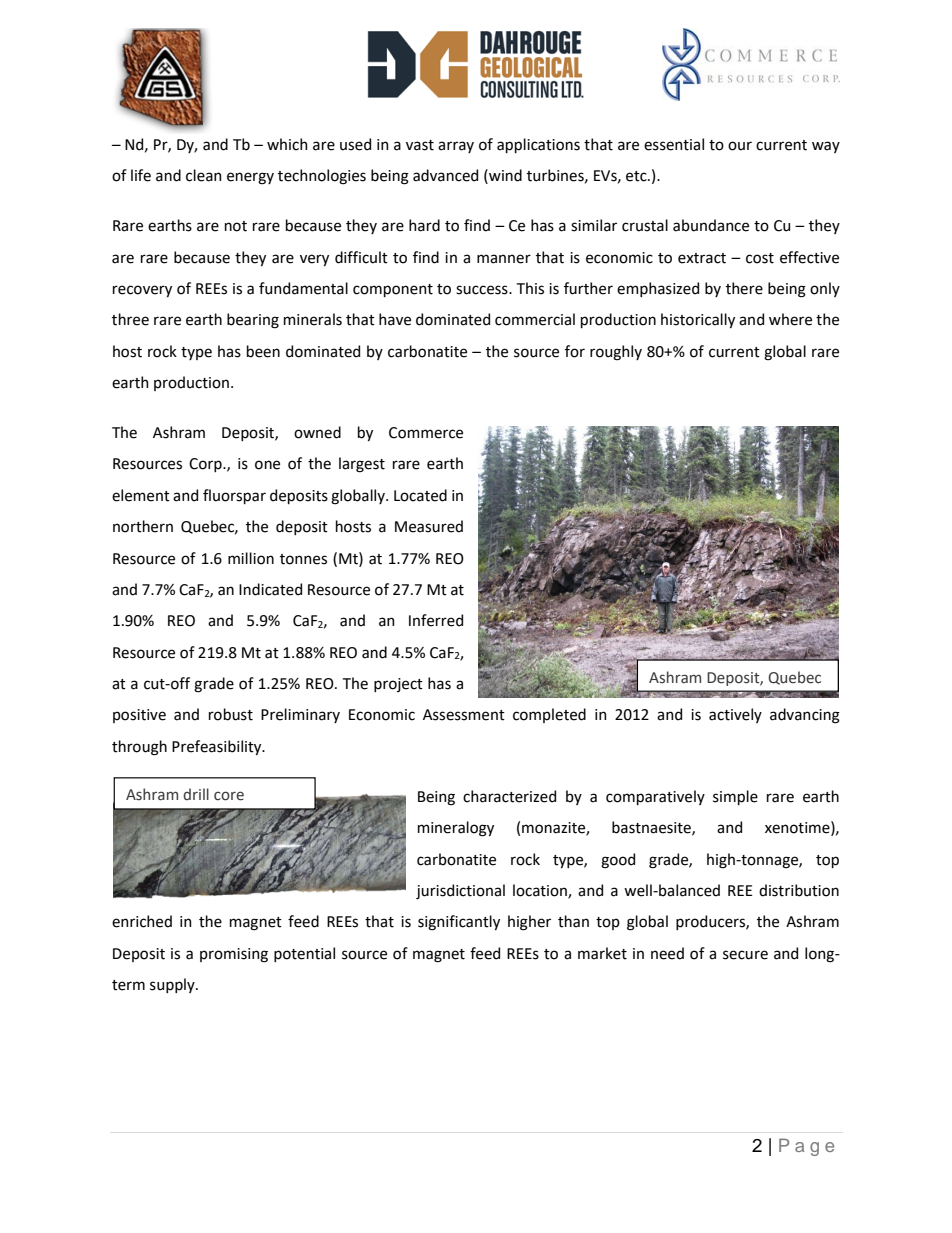 The image size is (952, 1233). What do you see at coordinates (602, 953) in the screenshot?
I see `market` at bounding box center [602, 953].
